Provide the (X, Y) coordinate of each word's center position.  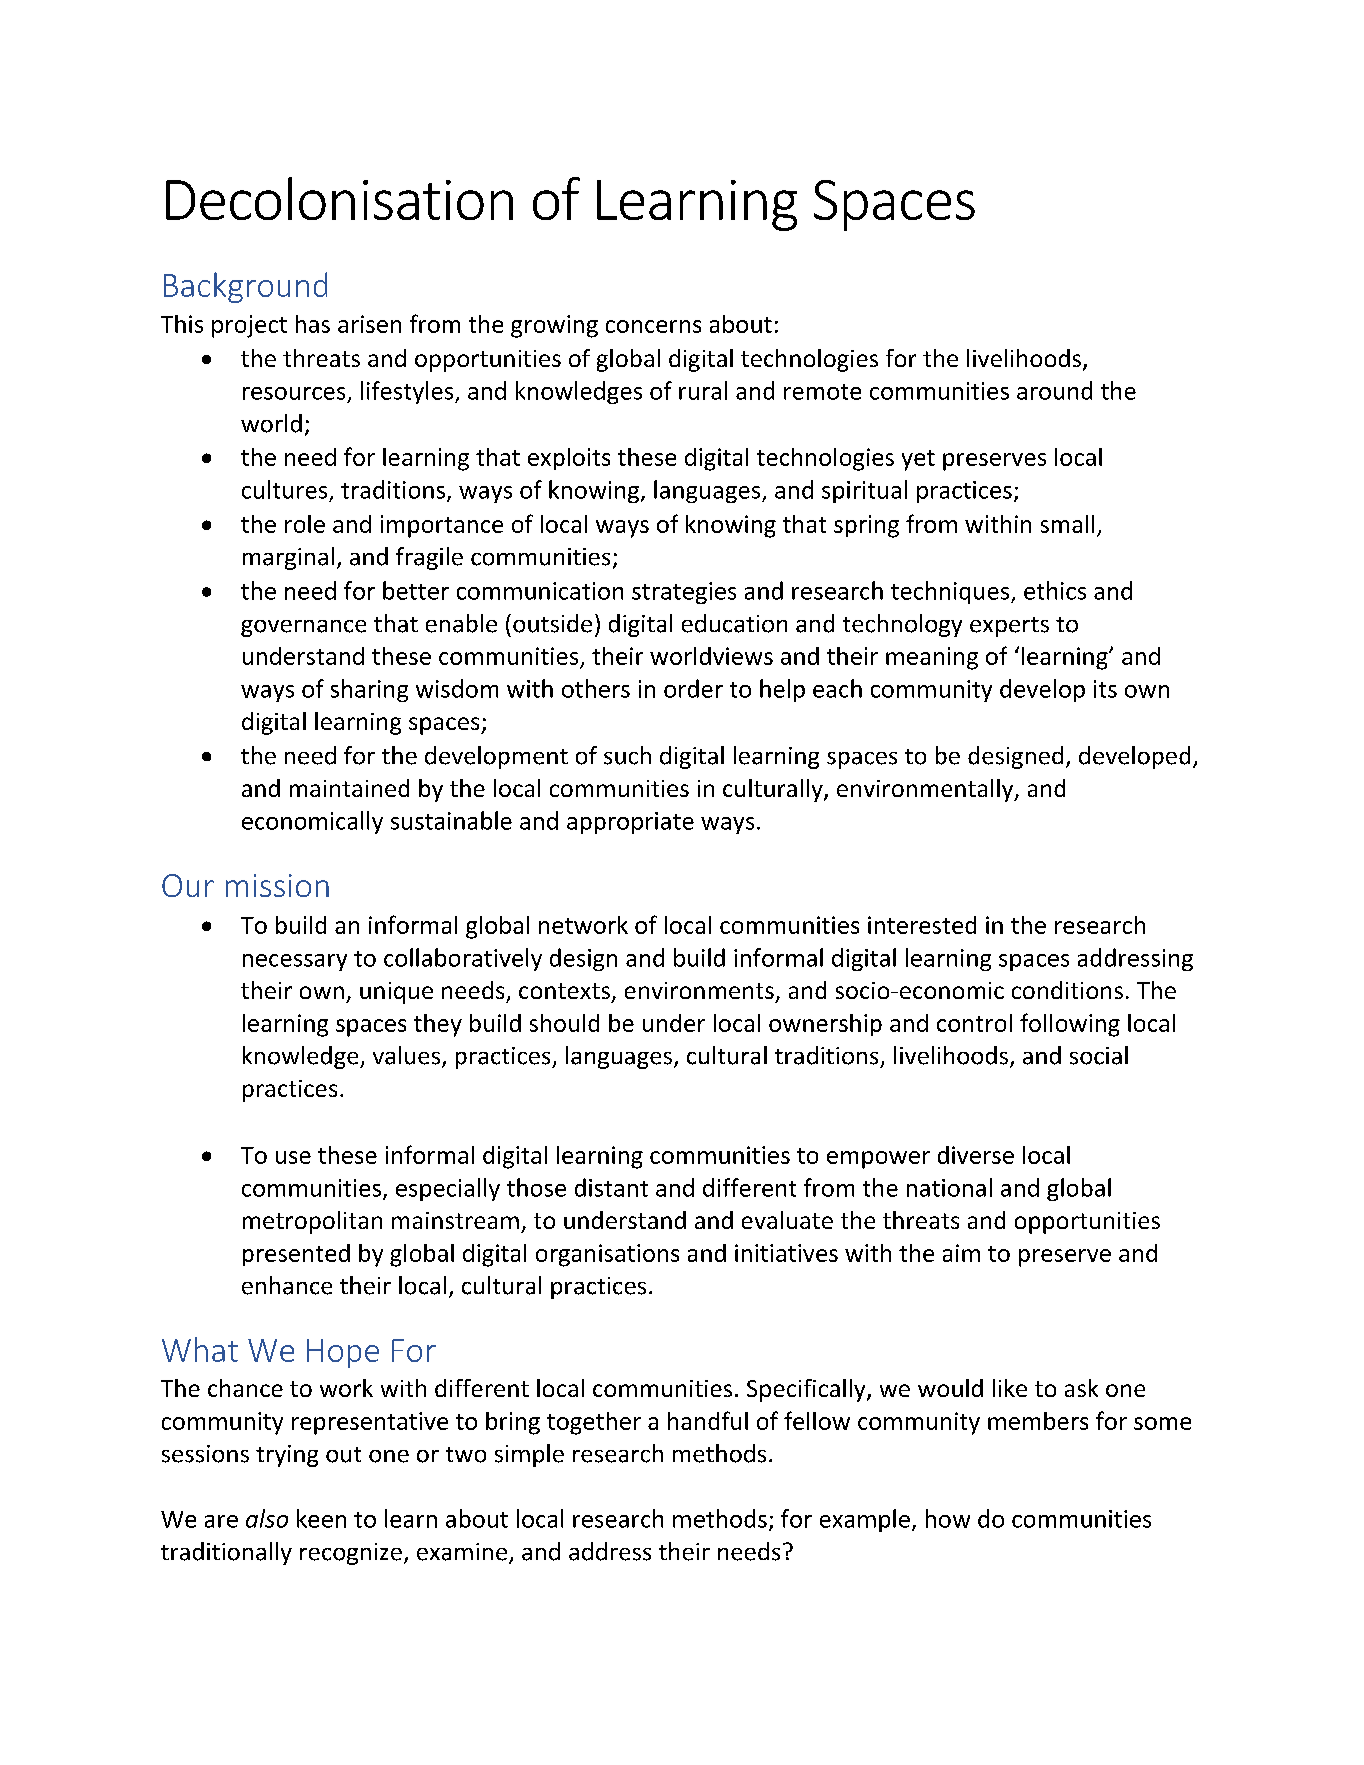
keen (321, 1518)
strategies (684, 593)
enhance (287, 1285)
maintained (349, 788)
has (313, 324)
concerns (653, 326)
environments (699, 990)
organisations (607, 1255)
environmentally (926, 790)
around (1054, 390)
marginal (288, 558)
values (406, 1055)
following (1070, 1025)
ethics (1055, 590)
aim (961, 1253)
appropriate (630, 823)
